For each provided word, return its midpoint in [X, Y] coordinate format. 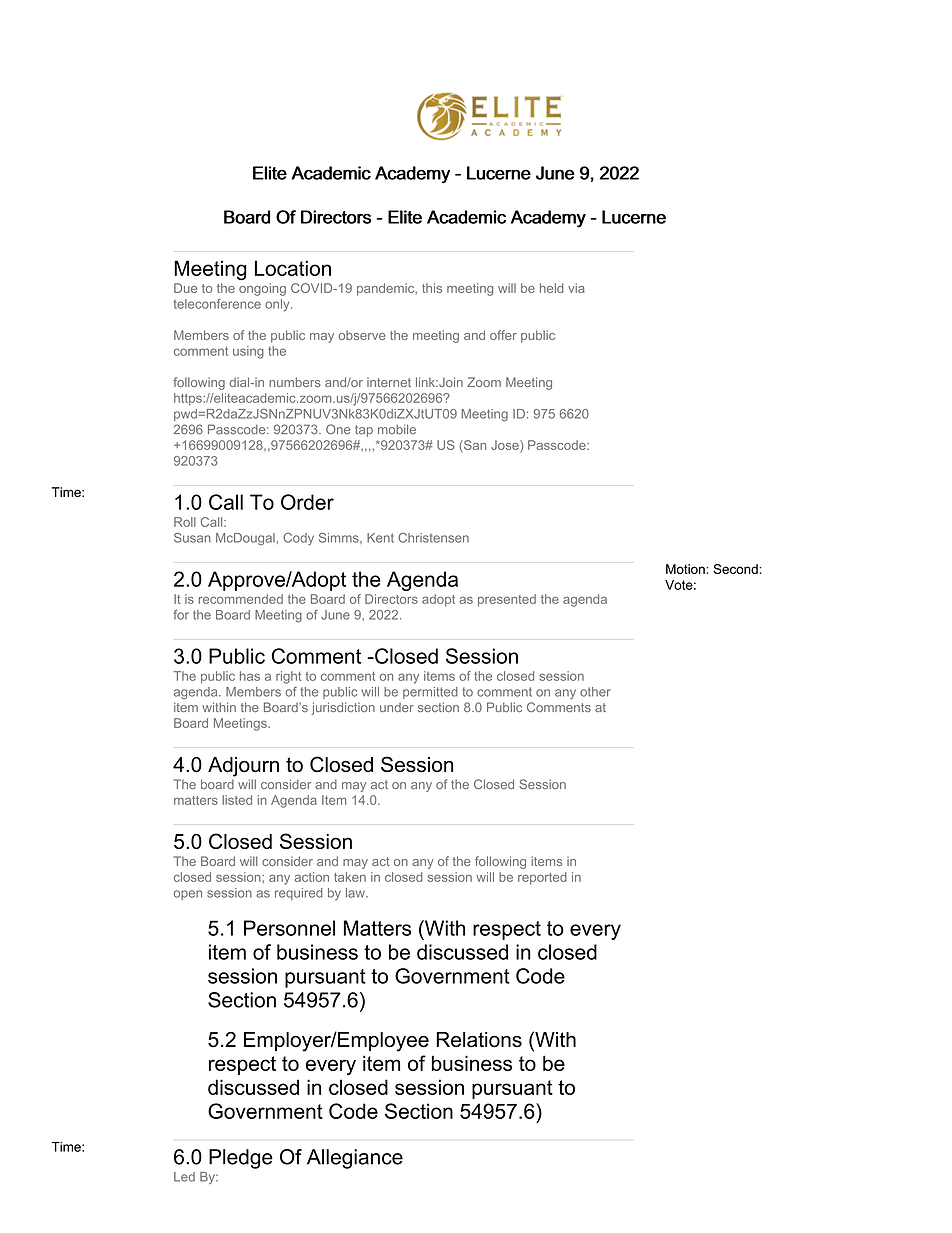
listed [237, 800]
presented [507, 600]
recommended [241, 599]
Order [307, 502]
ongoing [262, 289]
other [595, 692]
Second [736, 569]
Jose [506, 445]
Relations [479, 1040]
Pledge [241, 1159]
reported [542, 878]
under [397, 707]
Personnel [289, 928]
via [576, 288]
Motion [686, 569]
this [432, 288]
